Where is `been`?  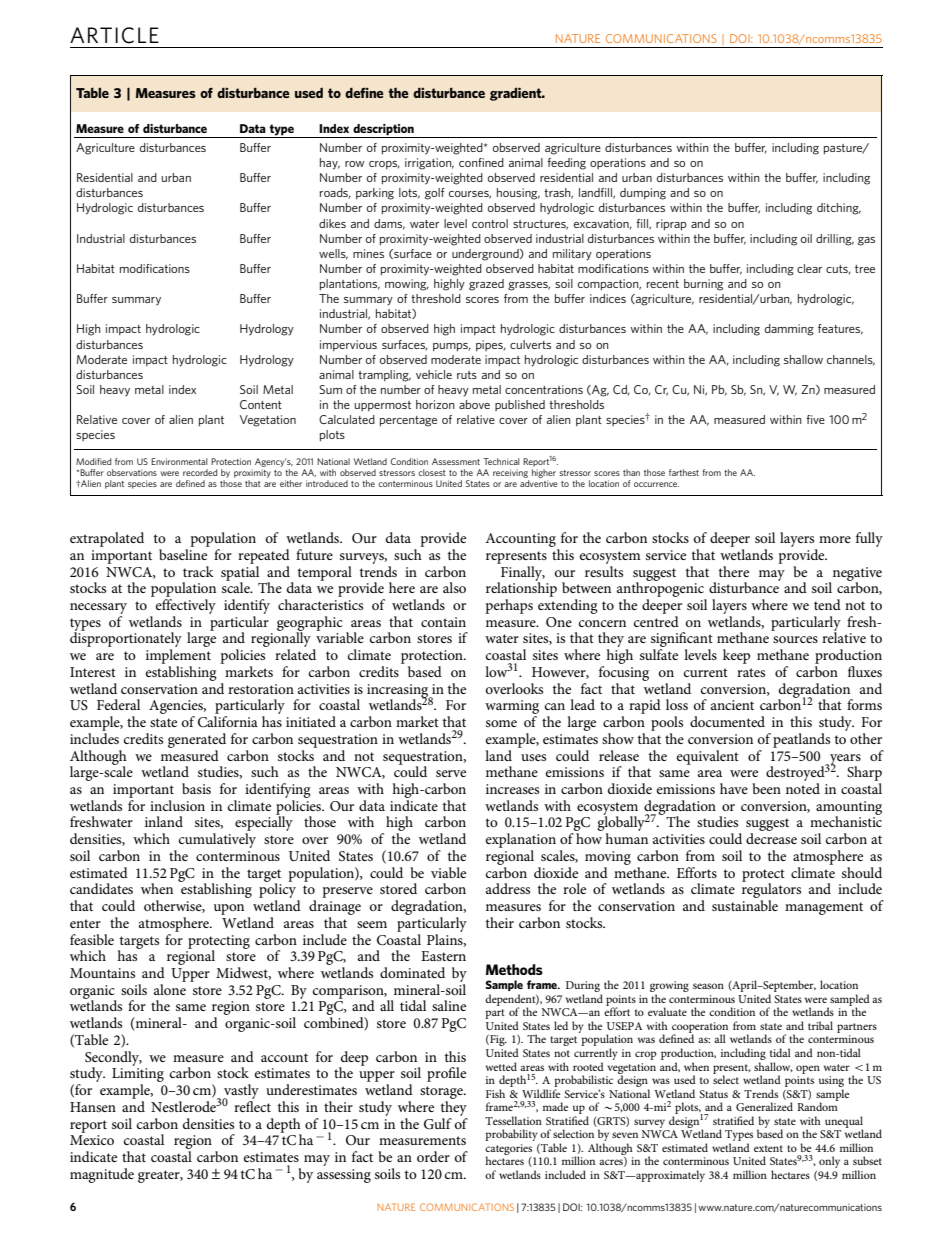
been is located at coordinates (766, 788).
